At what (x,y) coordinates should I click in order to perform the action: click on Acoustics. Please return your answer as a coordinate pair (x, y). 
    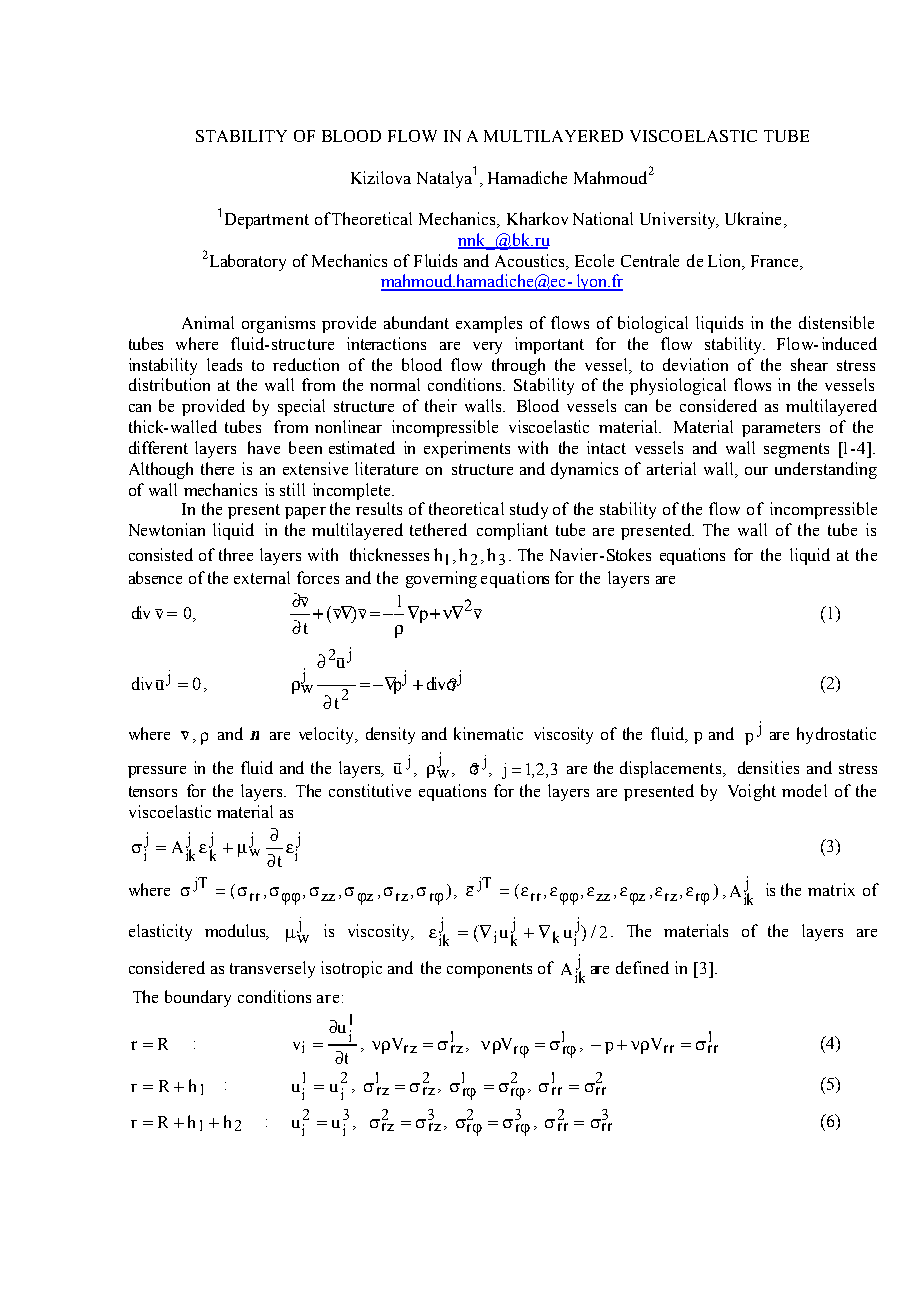
    Looking at the image, I should click on (531, 262).
